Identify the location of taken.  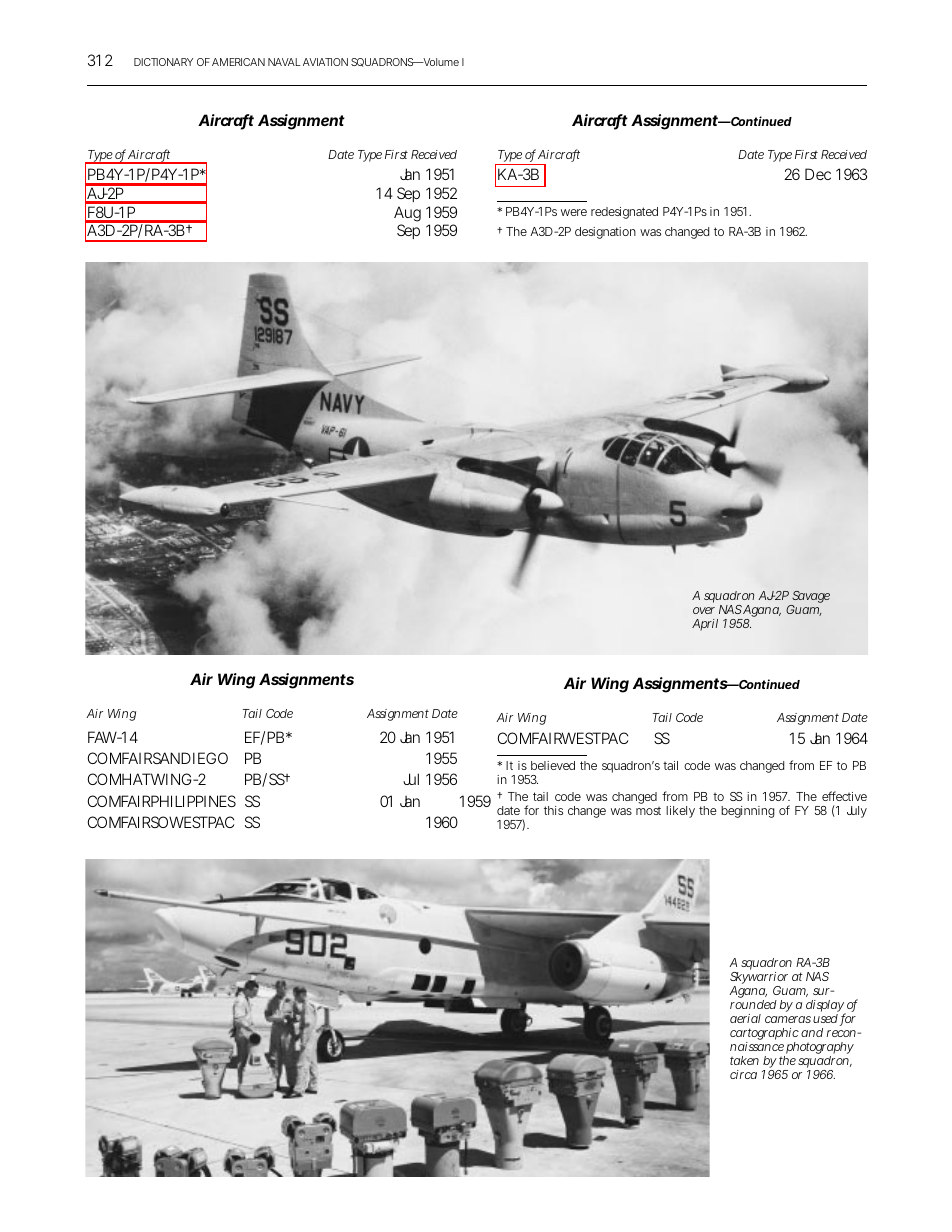
(744, 1060).
